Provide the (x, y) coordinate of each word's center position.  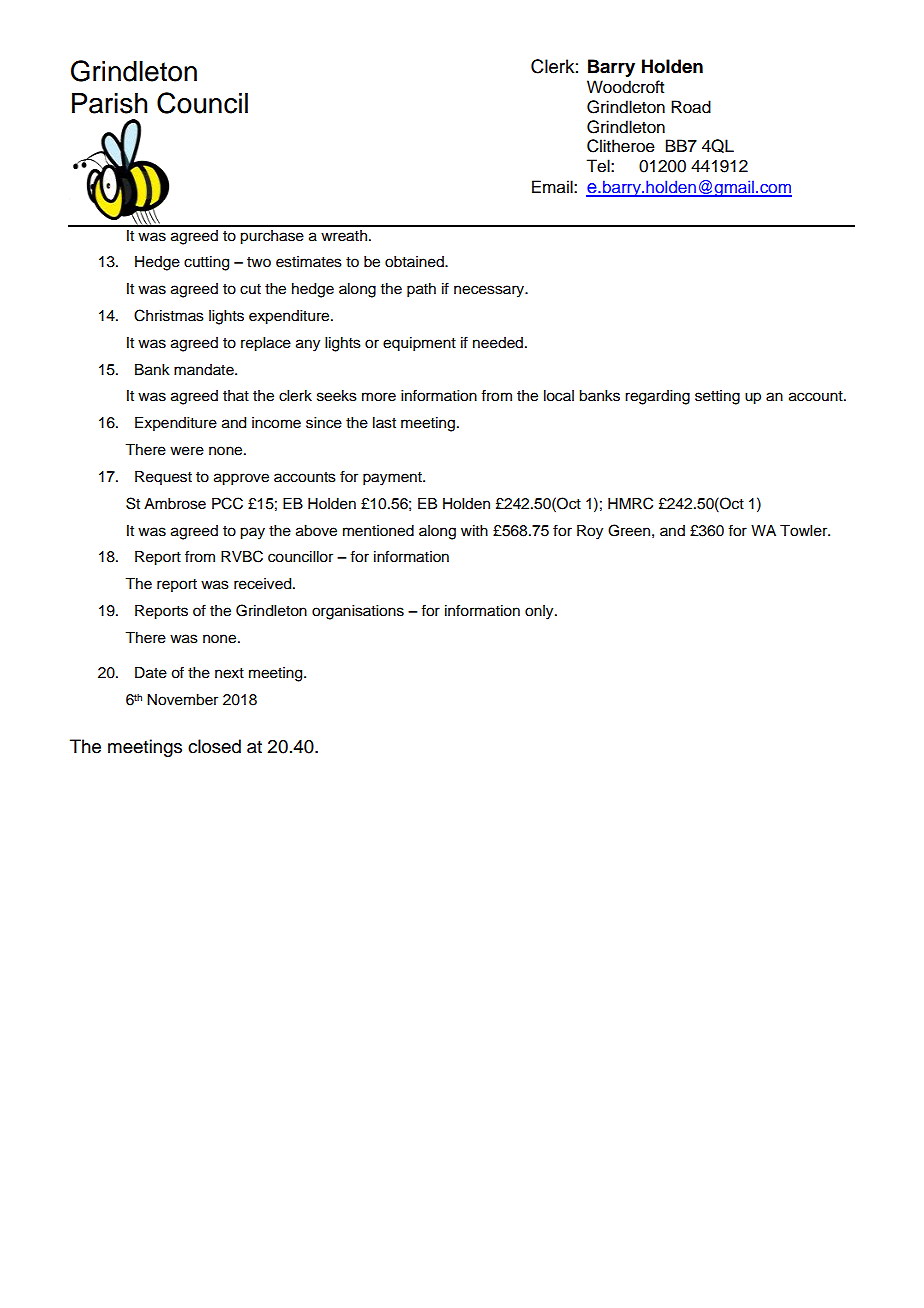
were (187, 451)
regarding (657, 397)
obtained (415, 262)
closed (214, 746)
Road (691, 107)
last (384, 423)
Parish (109, 103)
